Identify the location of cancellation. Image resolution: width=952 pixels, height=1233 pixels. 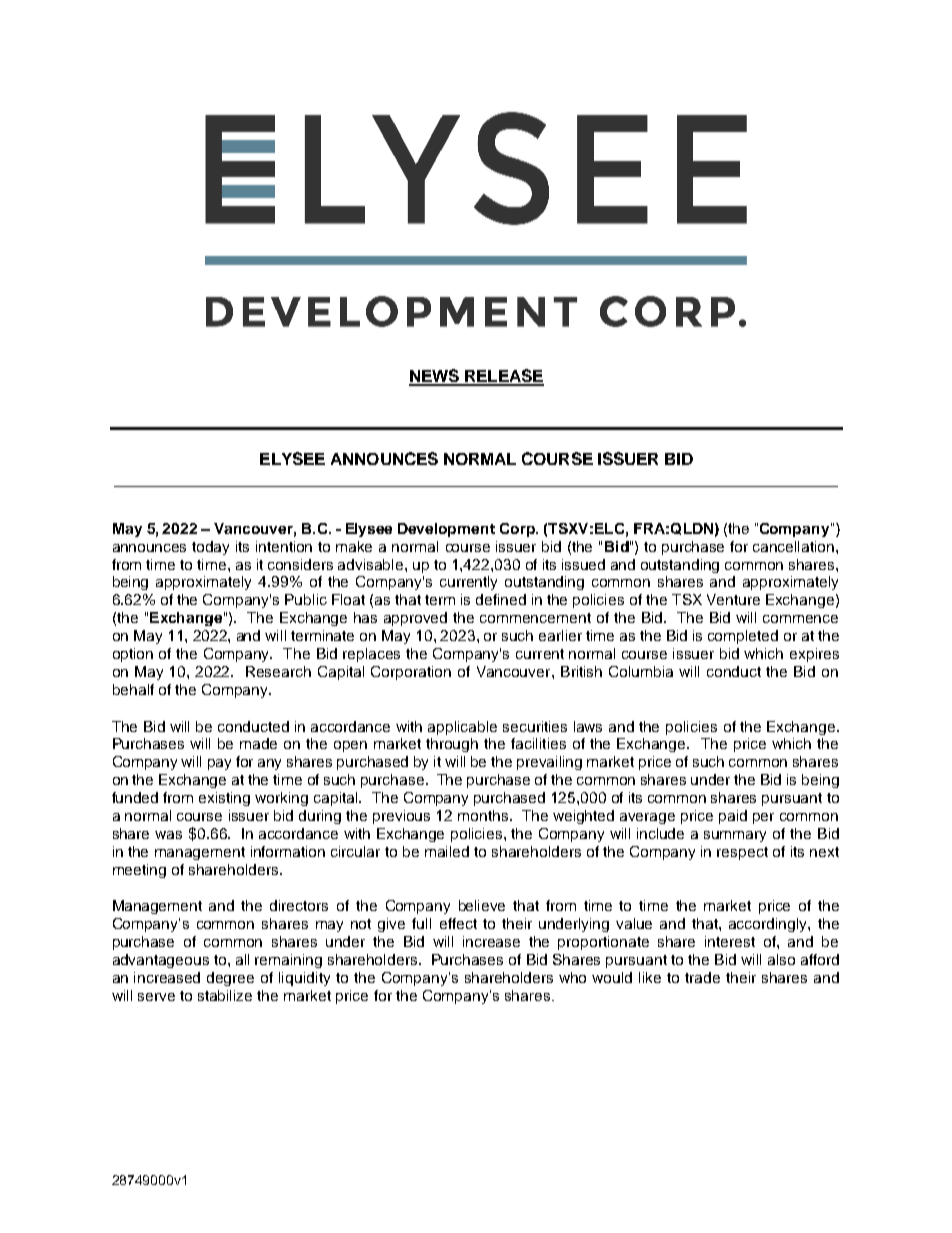
(795, 546).
